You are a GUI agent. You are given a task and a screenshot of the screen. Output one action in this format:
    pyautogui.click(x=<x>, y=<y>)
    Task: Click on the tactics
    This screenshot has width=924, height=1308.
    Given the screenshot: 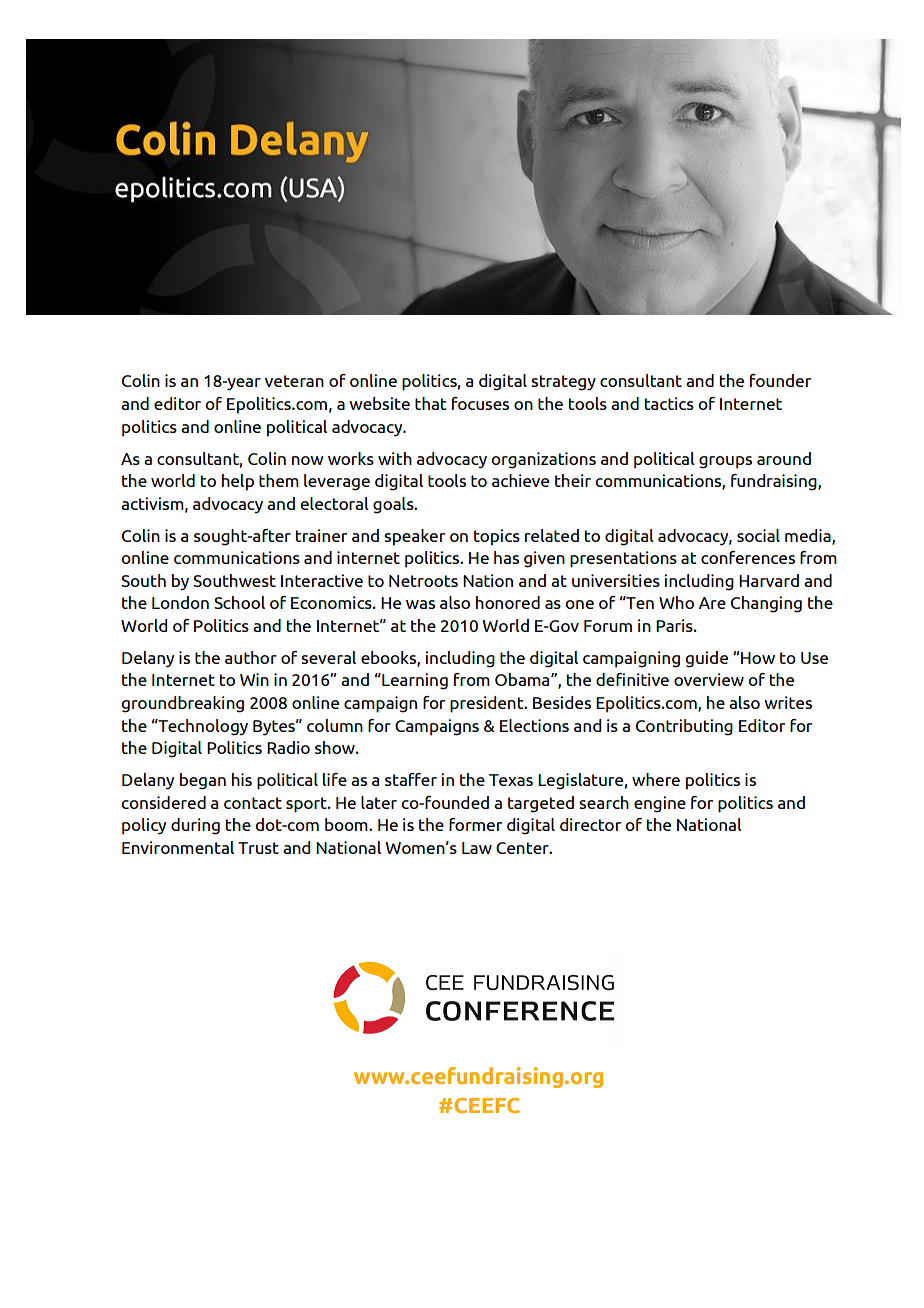 What is the action you would take?
    pyautogui.click(x=669, y=403)
